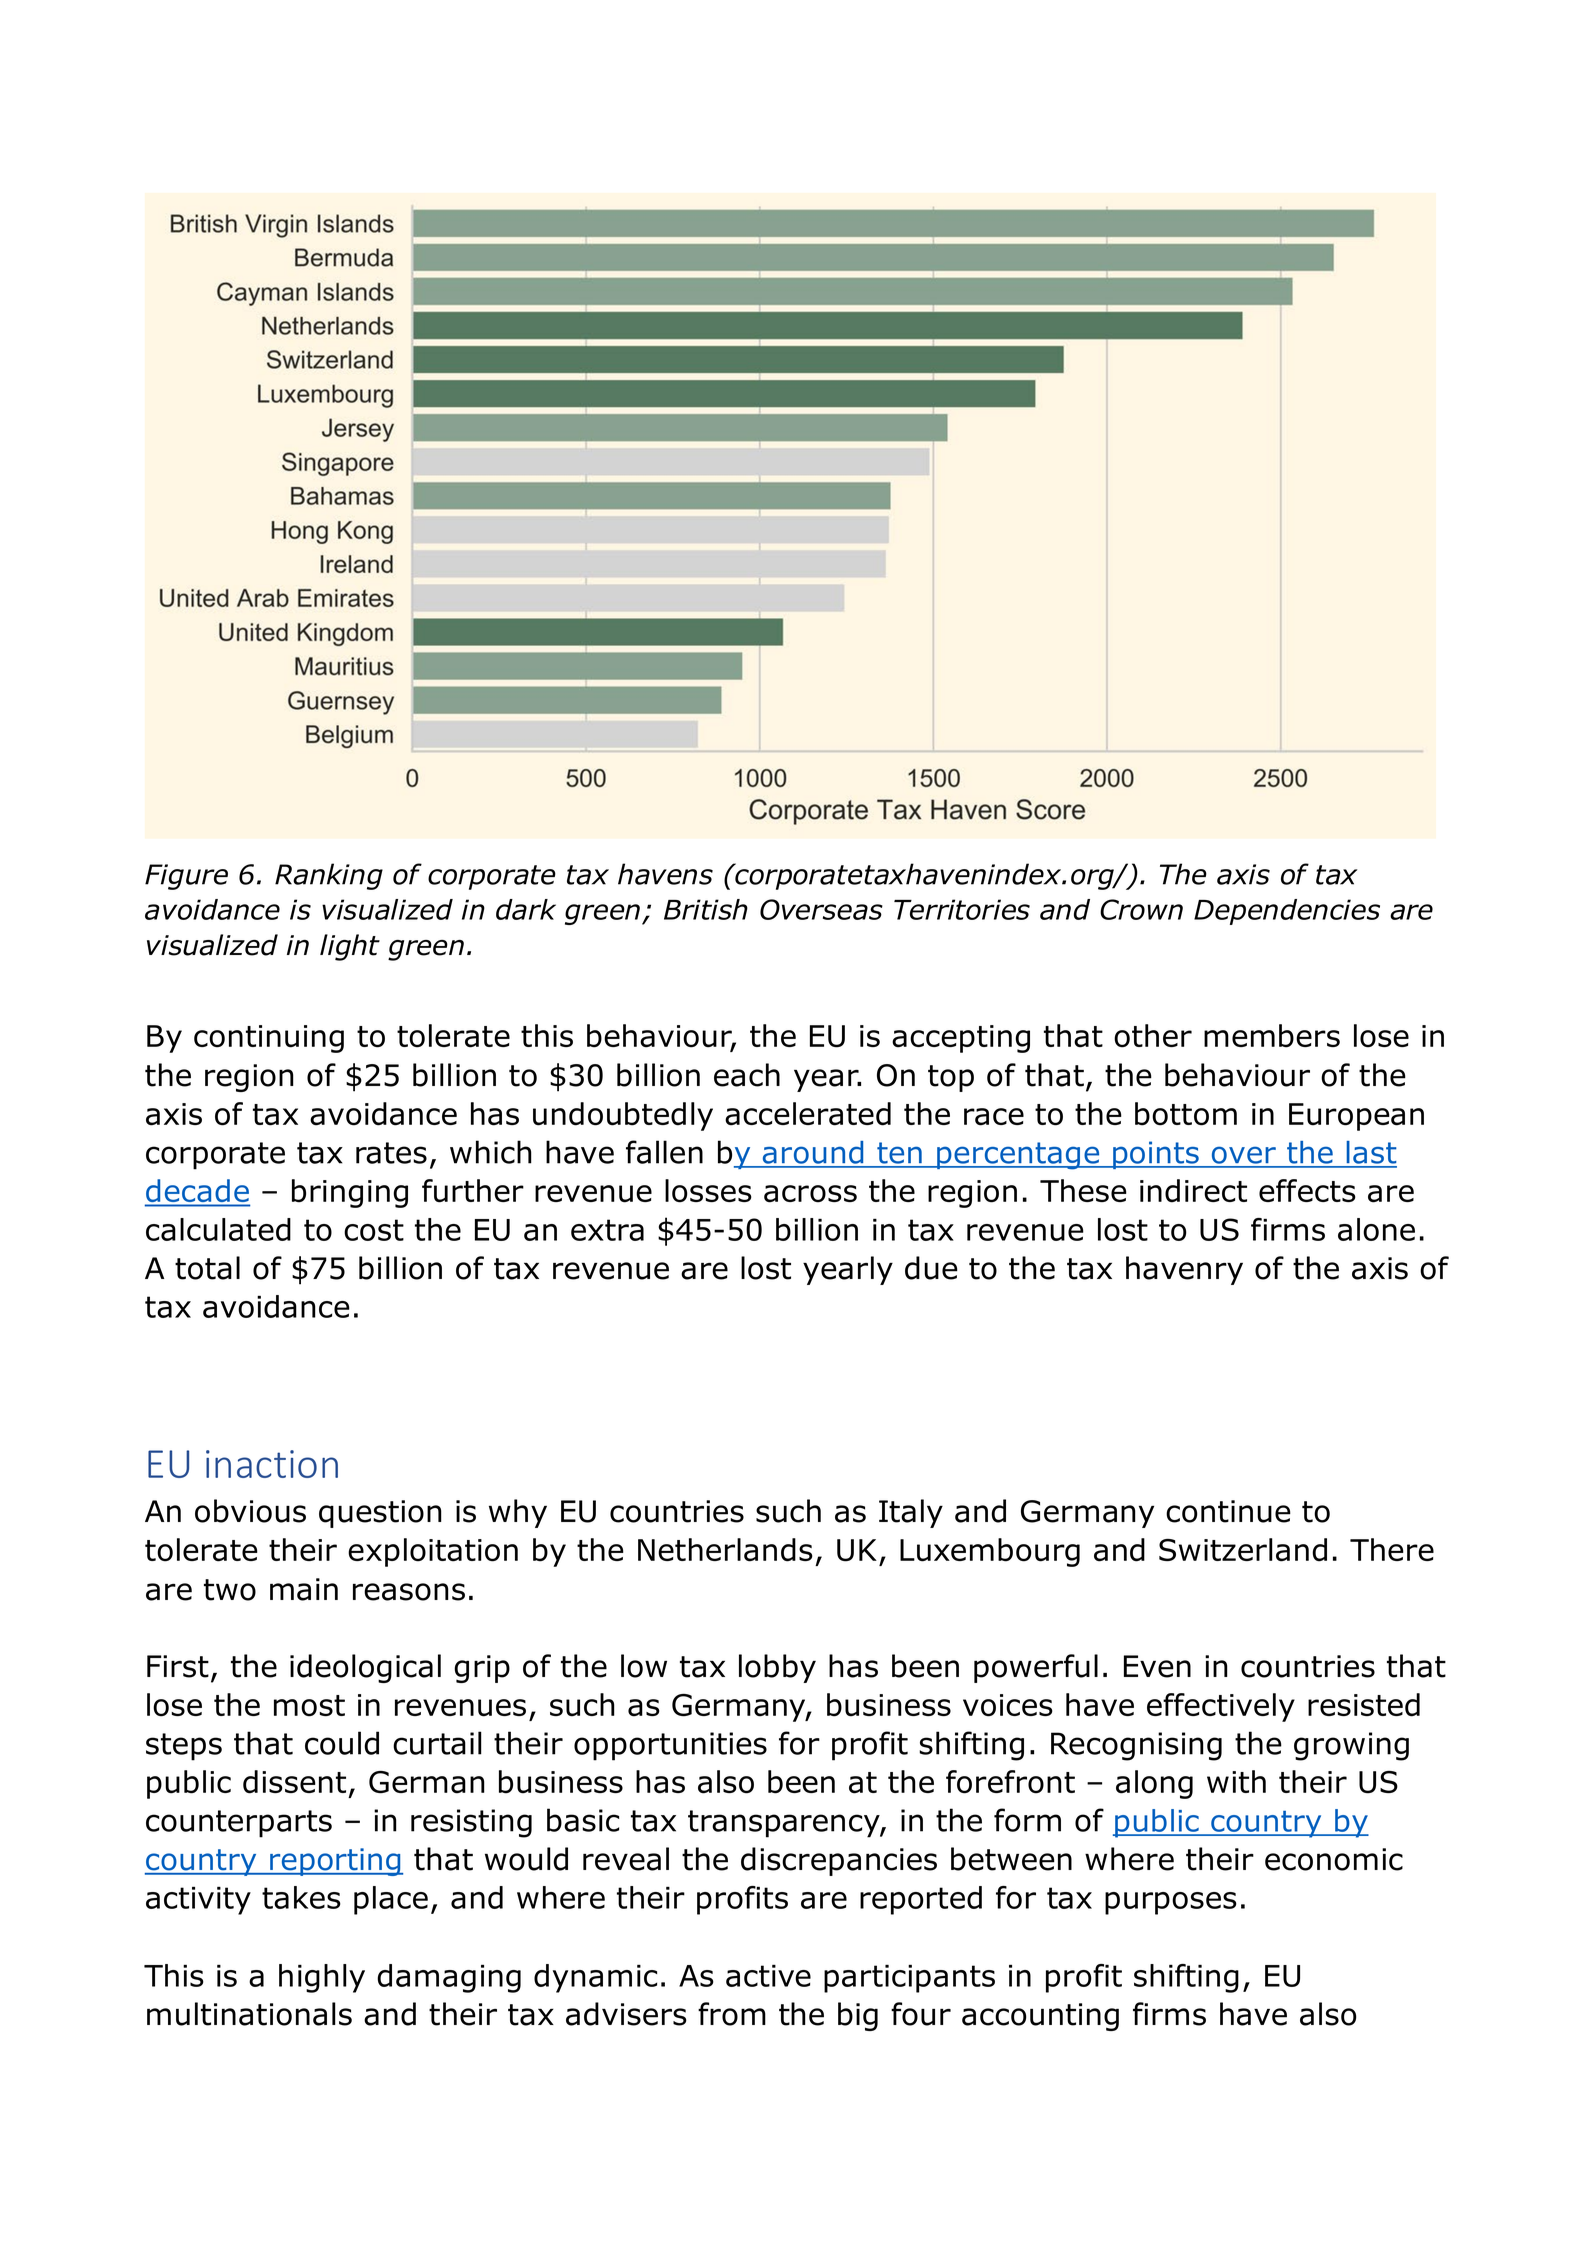  I want to click on Switzerland, so click(1243, 1550).
